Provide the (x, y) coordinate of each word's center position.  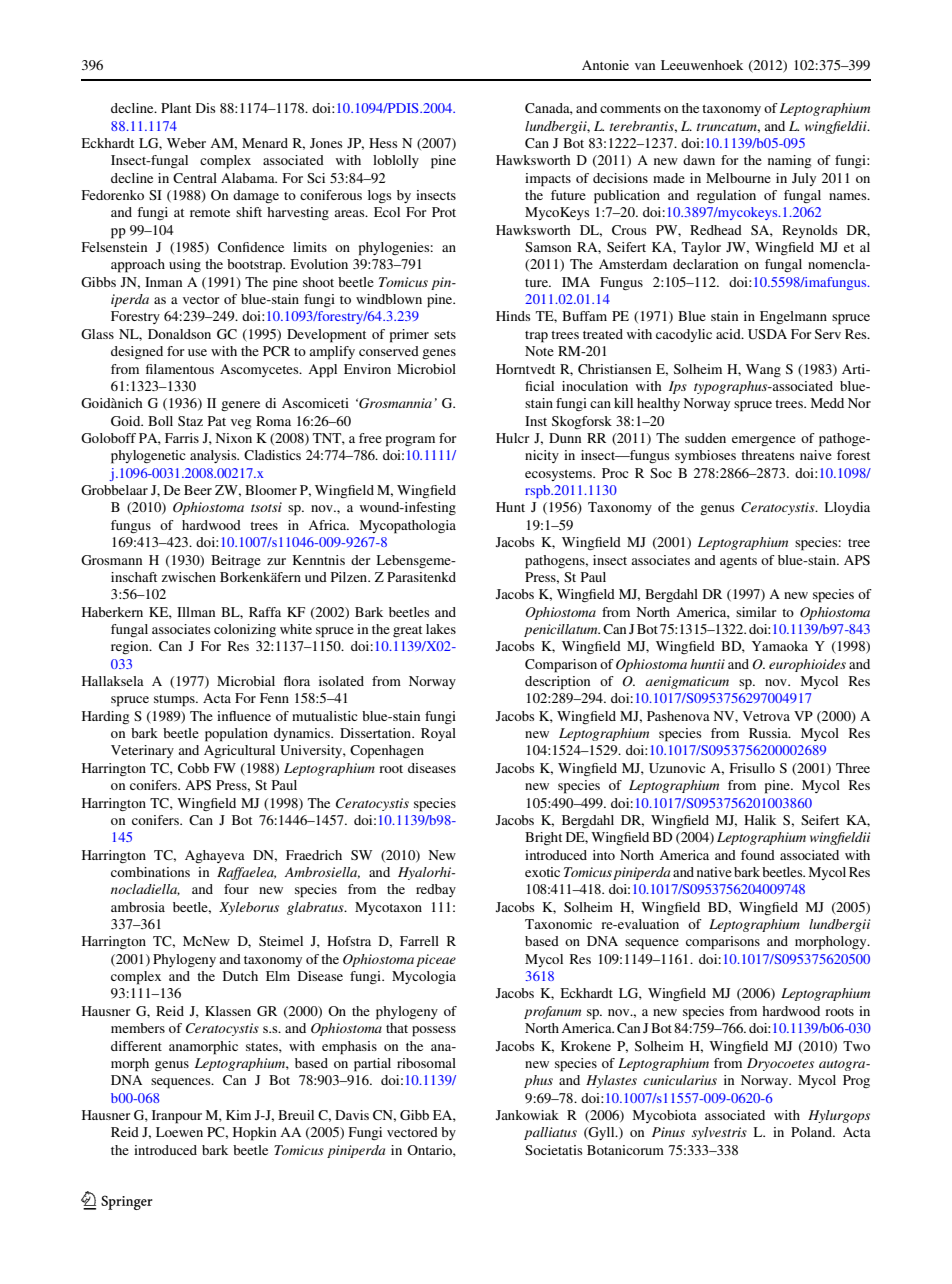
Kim (238, 1115)
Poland (813, 1132)
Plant (176, 108)
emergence (764, 441)
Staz (190, 421)
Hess (383, 143)
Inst (536, 421)
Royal (438, 734)
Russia (769, 733)
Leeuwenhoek (702, 65)
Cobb (193, 768)
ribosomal (426, 1063)
